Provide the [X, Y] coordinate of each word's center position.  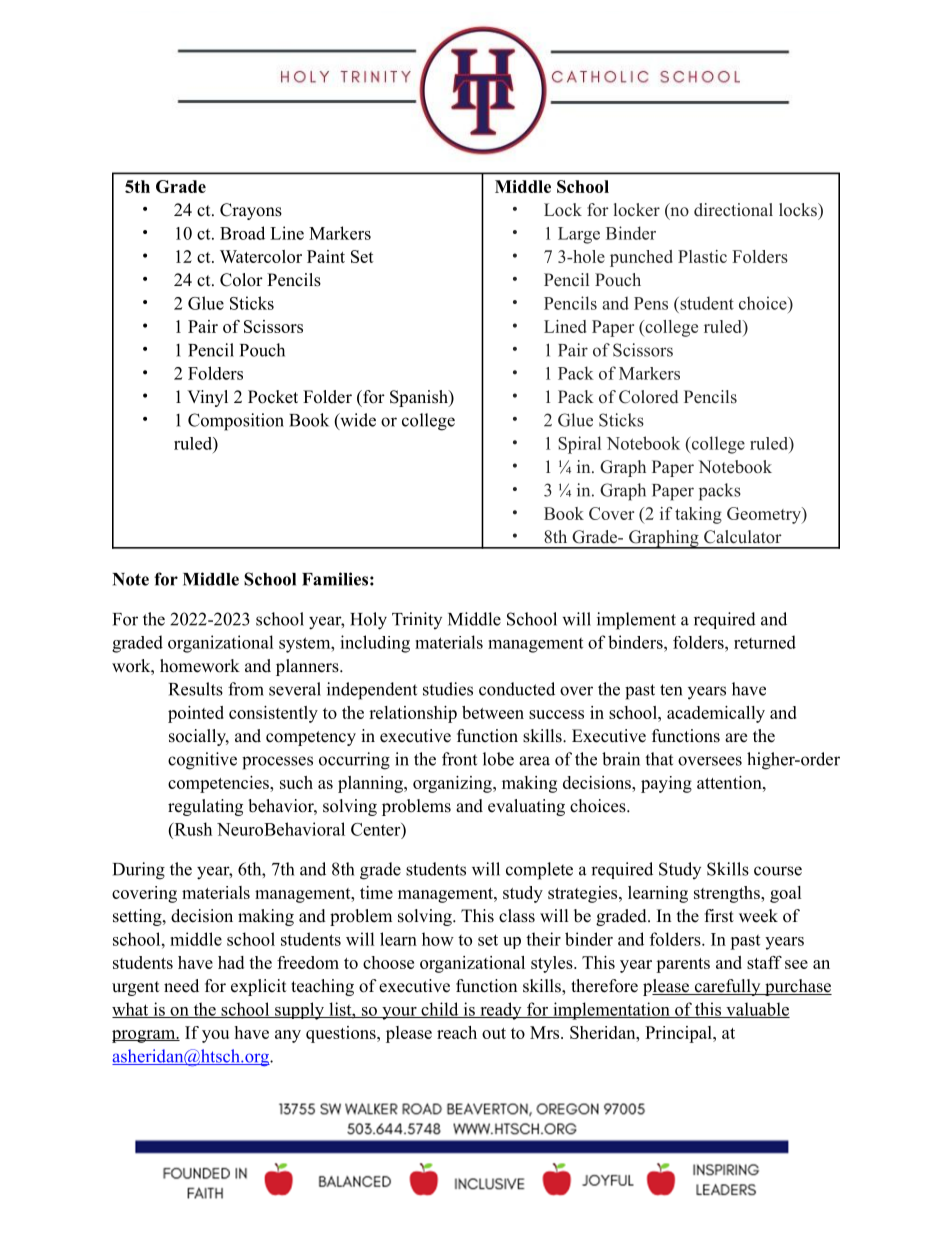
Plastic [702, 256]
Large [579, 235]
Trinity [417, 620]
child [440, 1010]
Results [196, 689]
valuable [757, 1010]
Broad [242, 233]
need [181, 986]
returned [765, 642]
